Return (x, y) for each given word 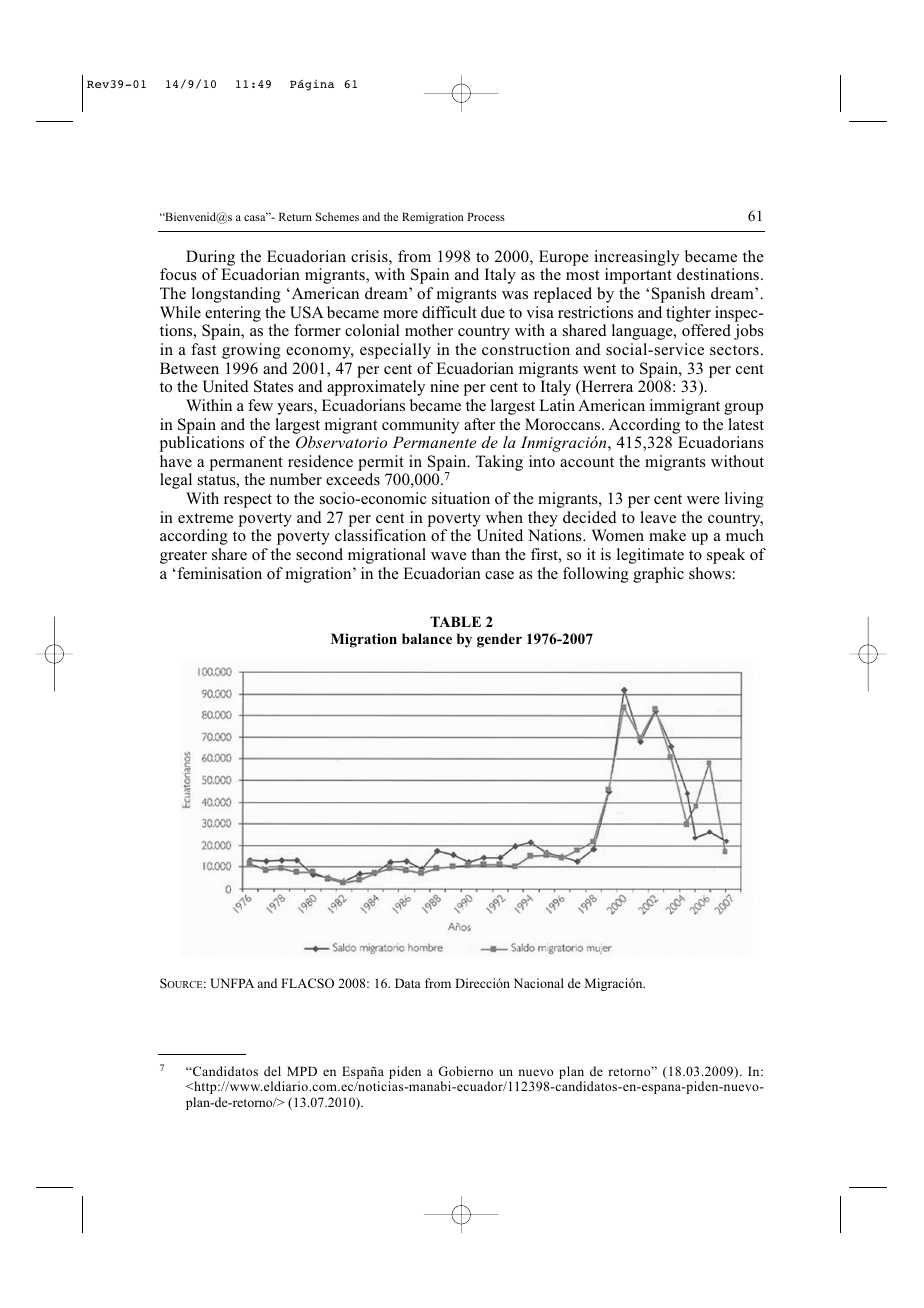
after (479, 424)
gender (499, 640)
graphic (658, 575)
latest (746, 424)
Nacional (539, 983)
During (210, 258)
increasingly (636, 258)
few (260, 405)
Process (486, 216)
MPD (302, 1071)
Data (408, 983)
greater (183, 557)
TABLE (455, 621)
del (272, 1071)
